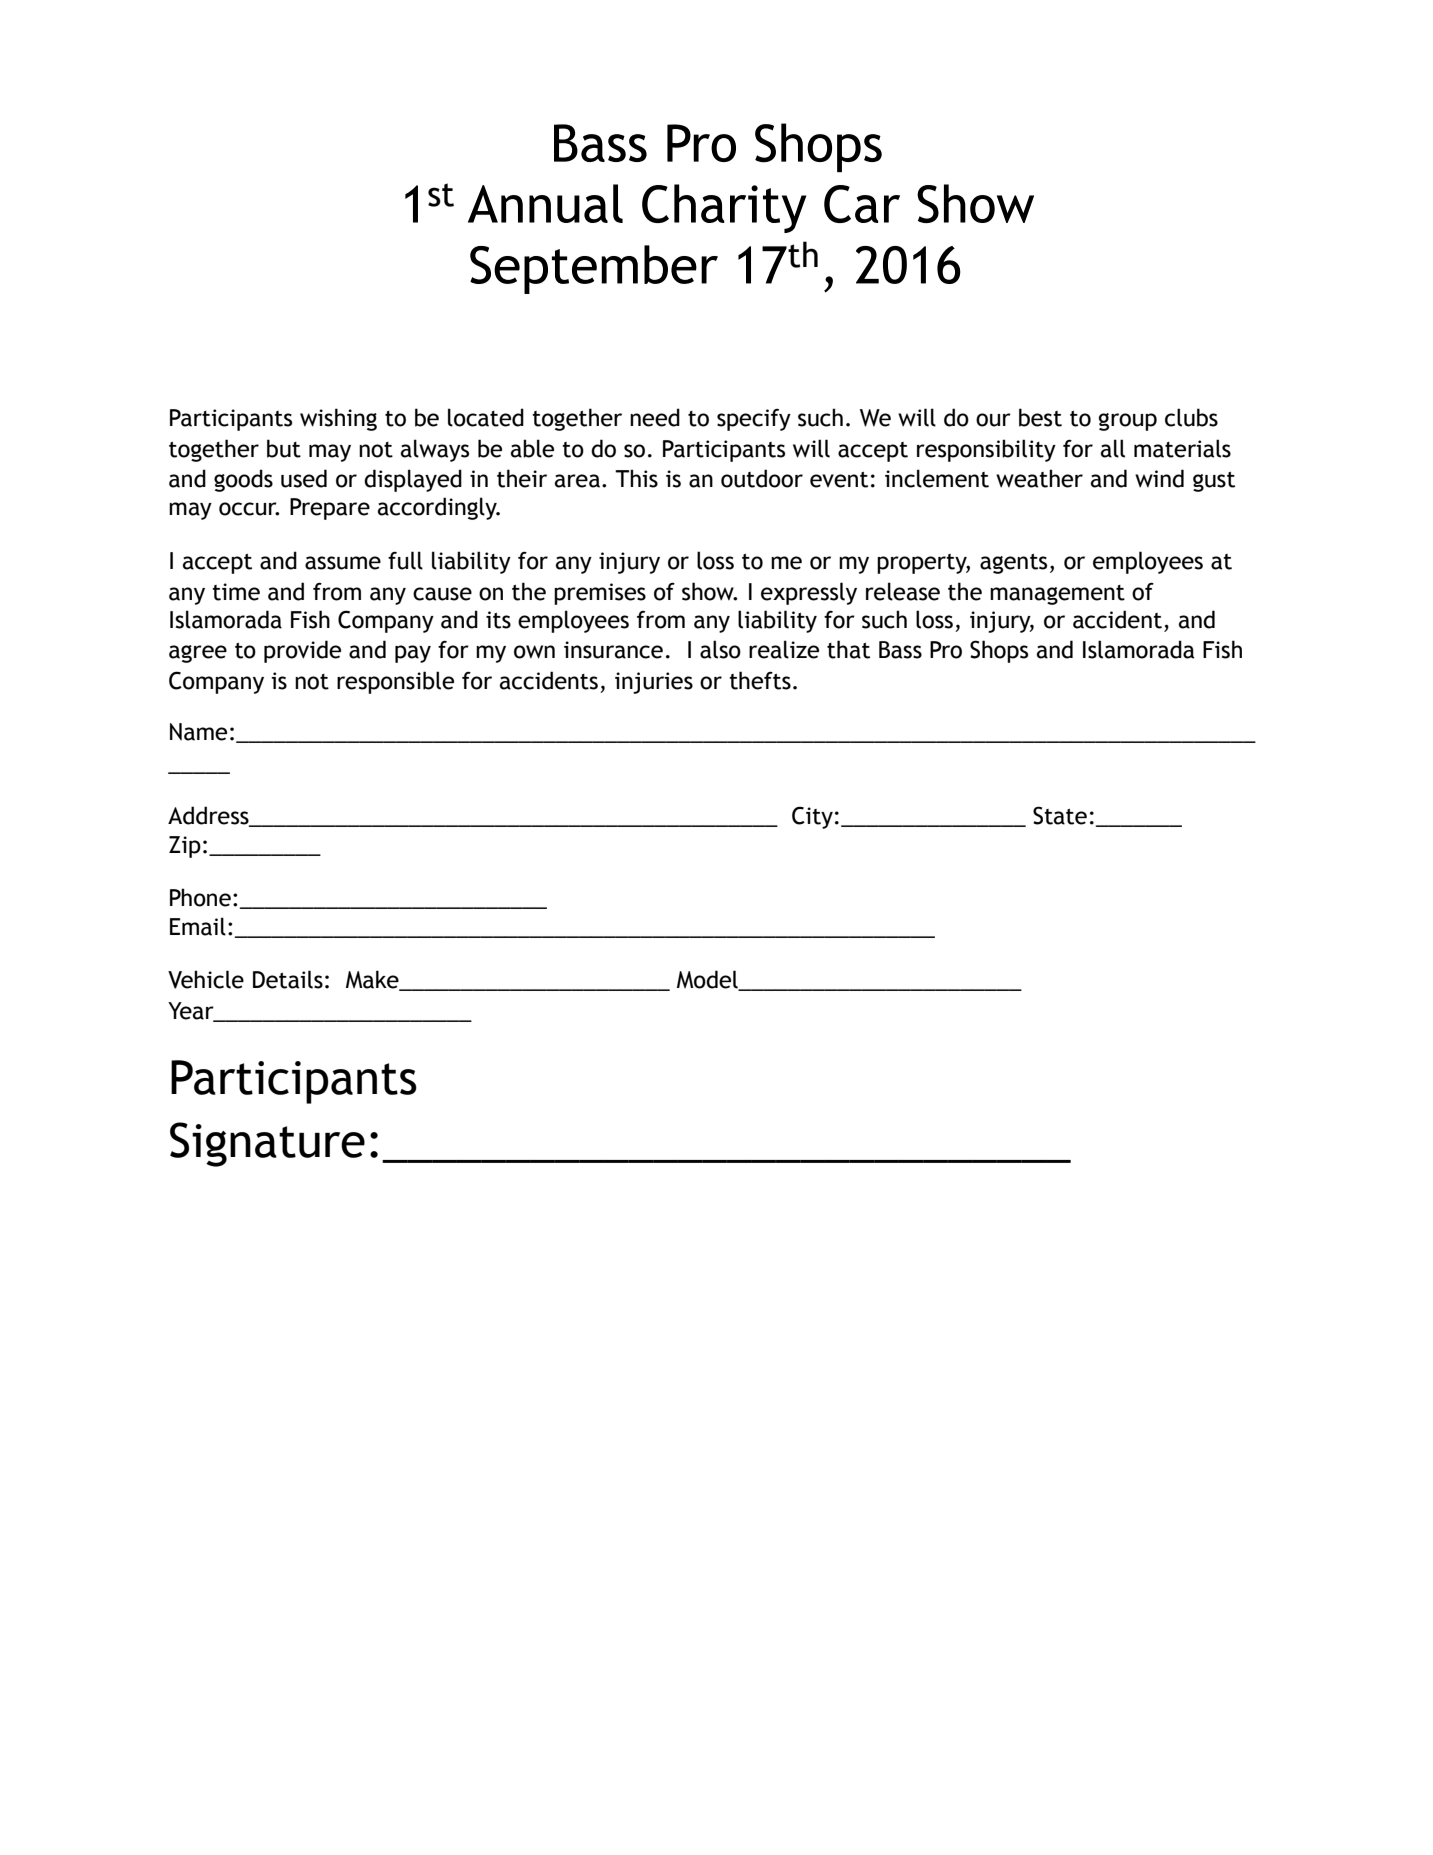 Image resolution: width=1433 pixels, height=1855 pixels. Describe the element at coordinates (1057, 595) in the document. I see `management` at that location.
